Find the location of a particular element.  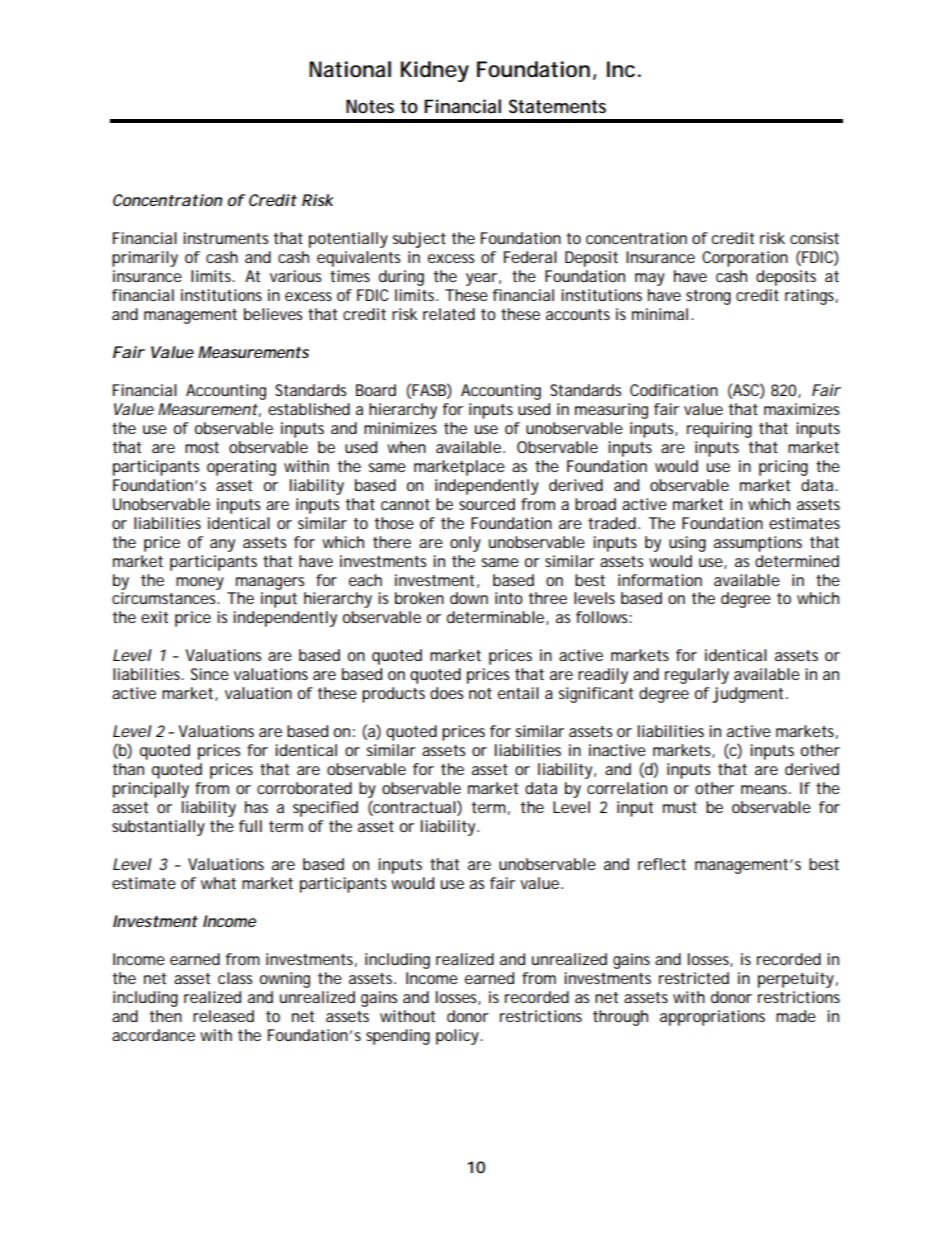

consist is located at coordinates (814, 238).
